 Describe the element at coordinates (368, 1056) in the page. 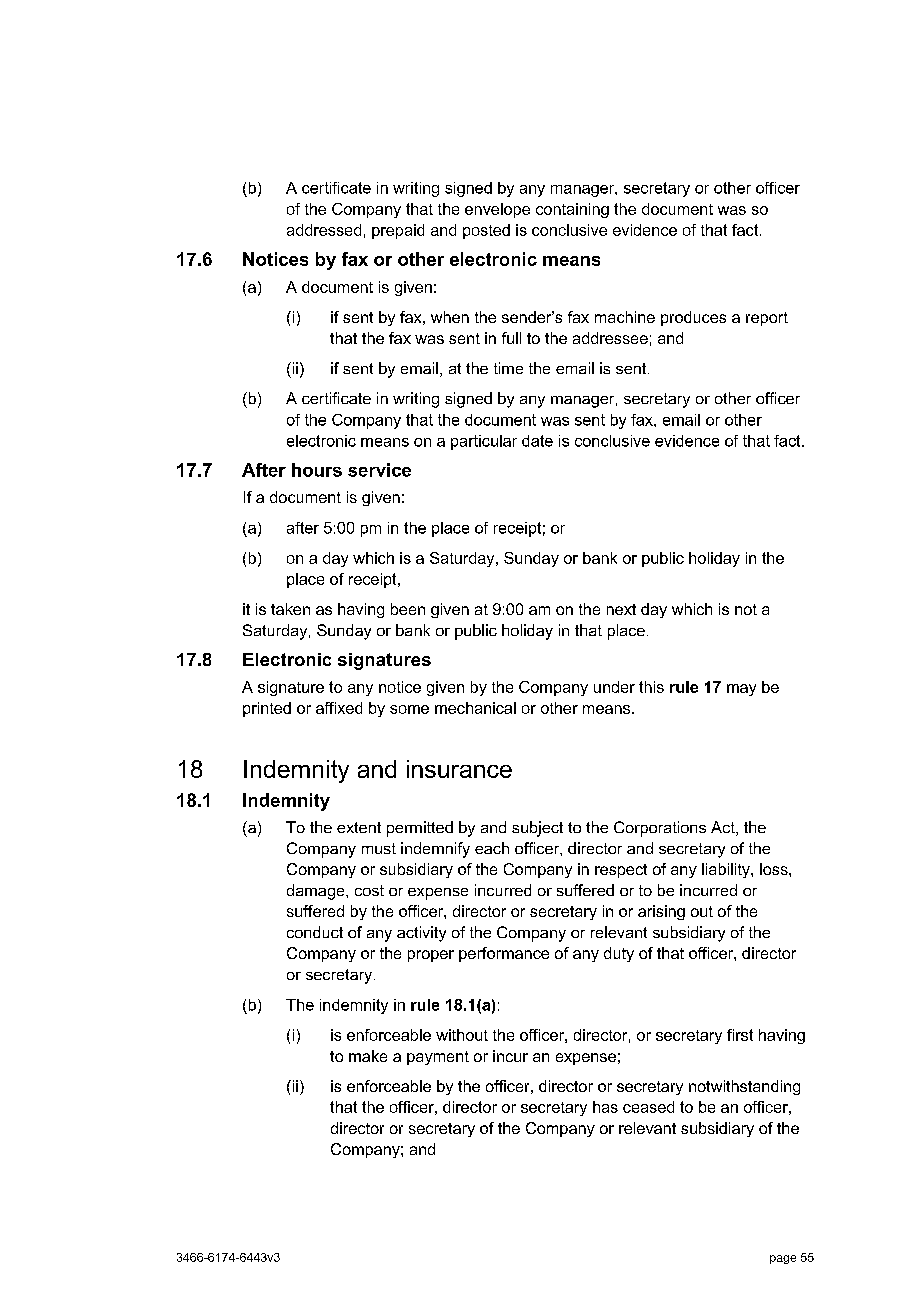

I see `make` at that location.
